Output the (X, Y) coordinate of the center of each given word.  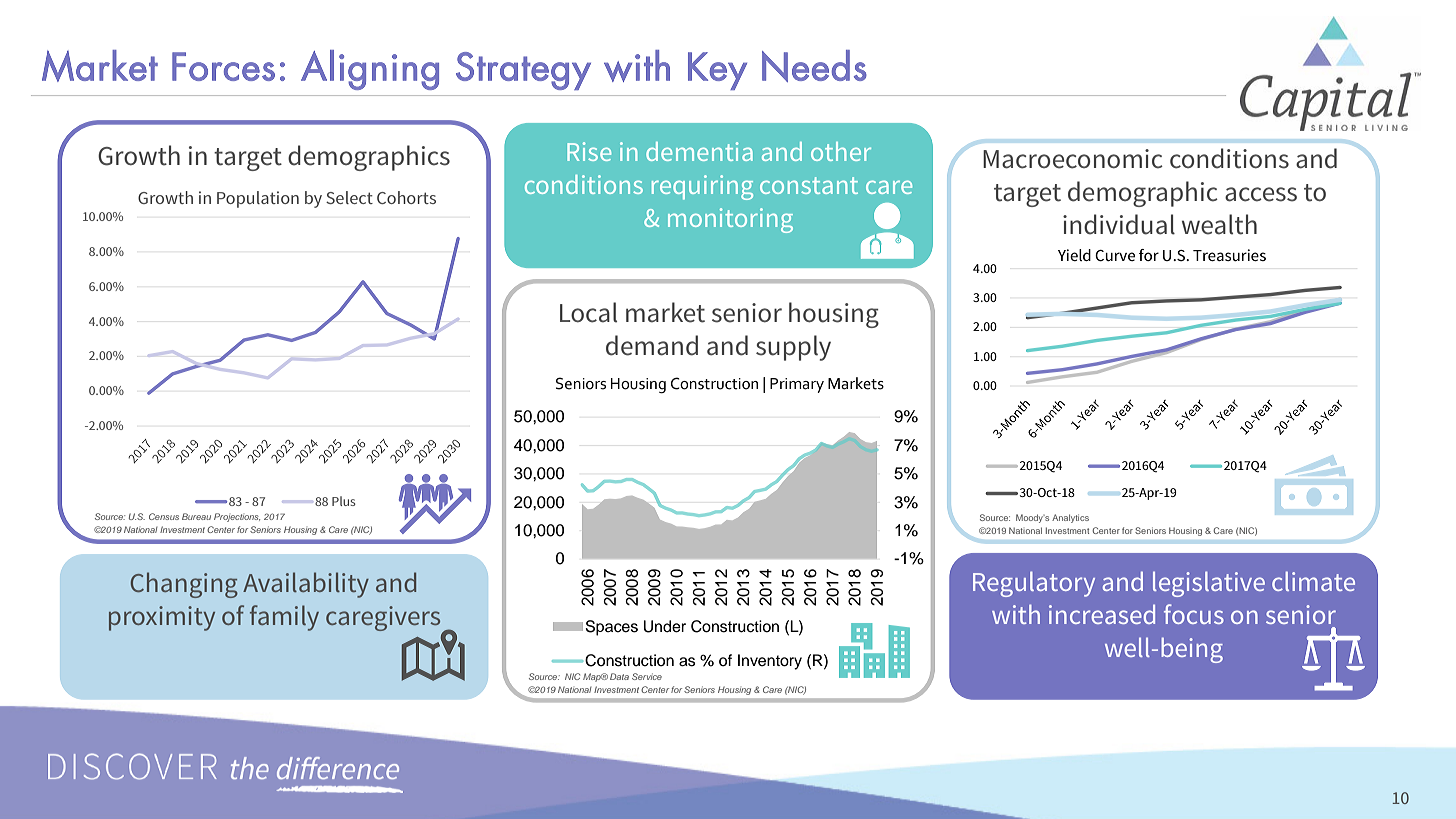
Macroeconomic (1073, 159)
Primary (797, 385)
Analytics (1070, 518)
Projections (237, 517)
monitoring (730, 220)
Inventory (770, 662)
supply (793, 348)
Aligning (370, 70)
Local (588, 312)
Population (258, 199)
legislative (1209, 584)
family (284, 618)
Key (717, 71)
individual (1119, 224)
